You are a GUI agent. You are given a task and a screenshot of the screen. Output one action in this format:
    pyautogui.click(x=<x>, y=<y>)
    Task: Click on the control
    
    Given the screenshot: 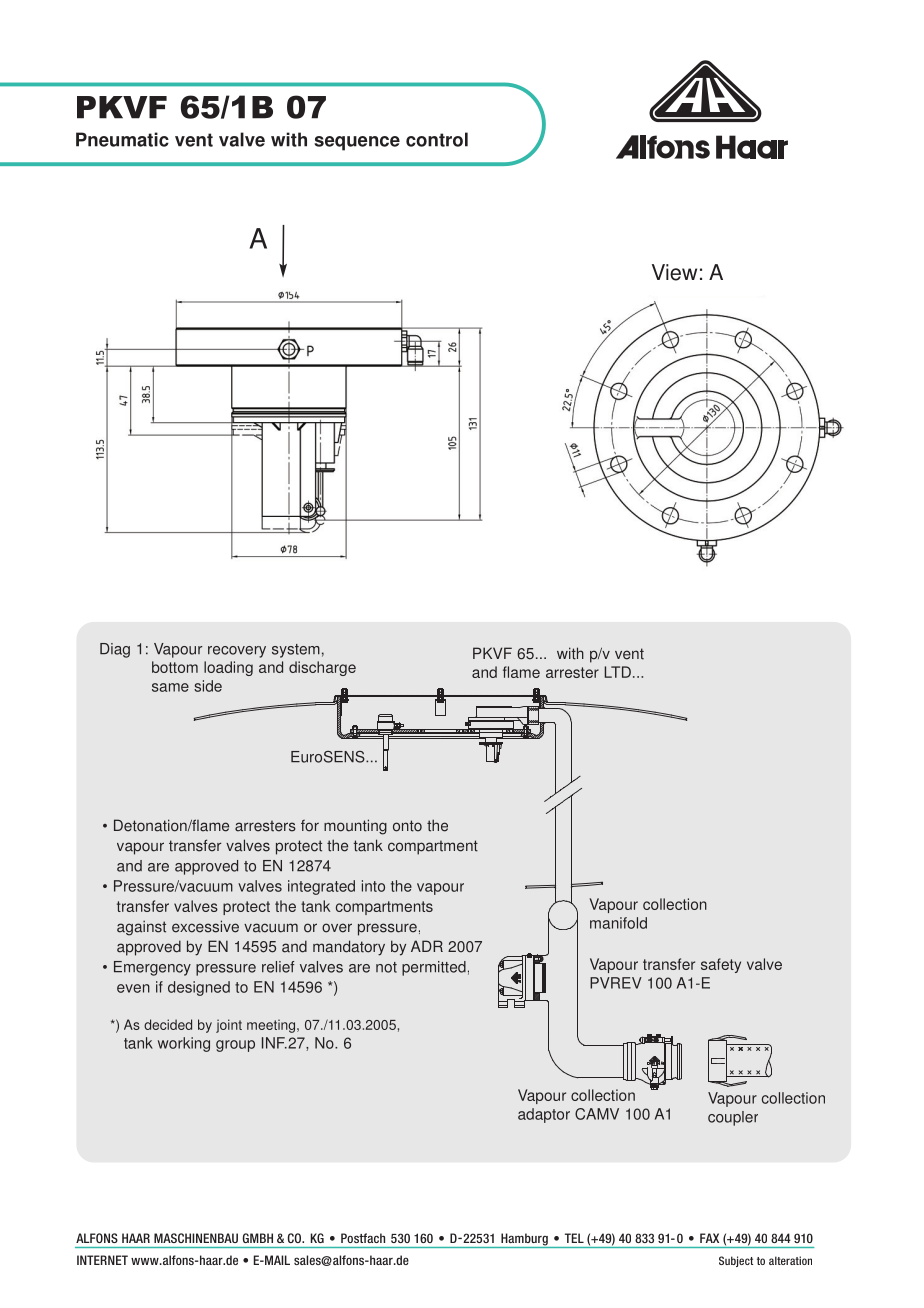 What is the action you would take?
    pyautogui.click(x=437, y=139)
